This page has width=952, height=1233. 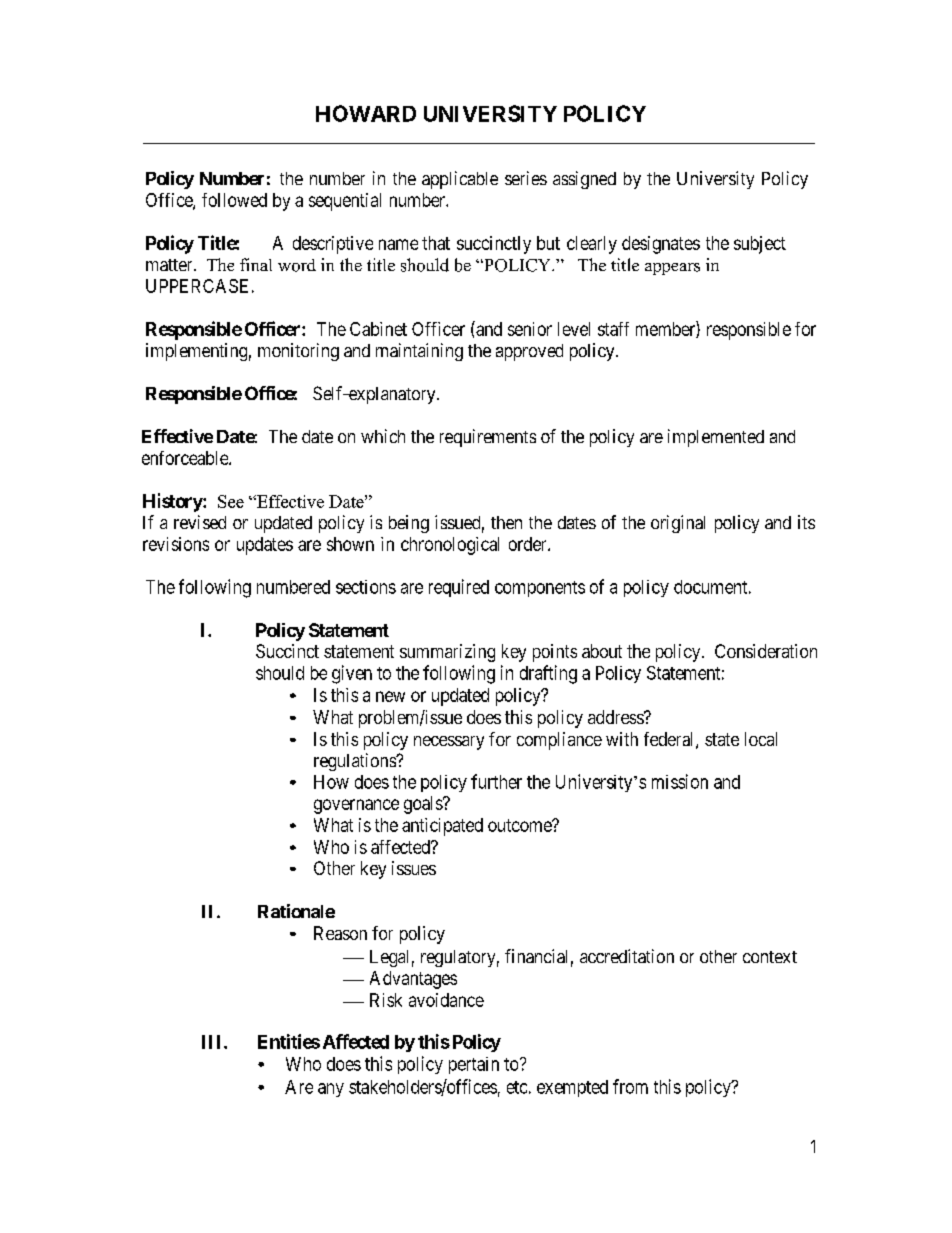 What do you see at coordinates (680, 781) in the page?
I see `mission` at bounding box center [680, 781].
